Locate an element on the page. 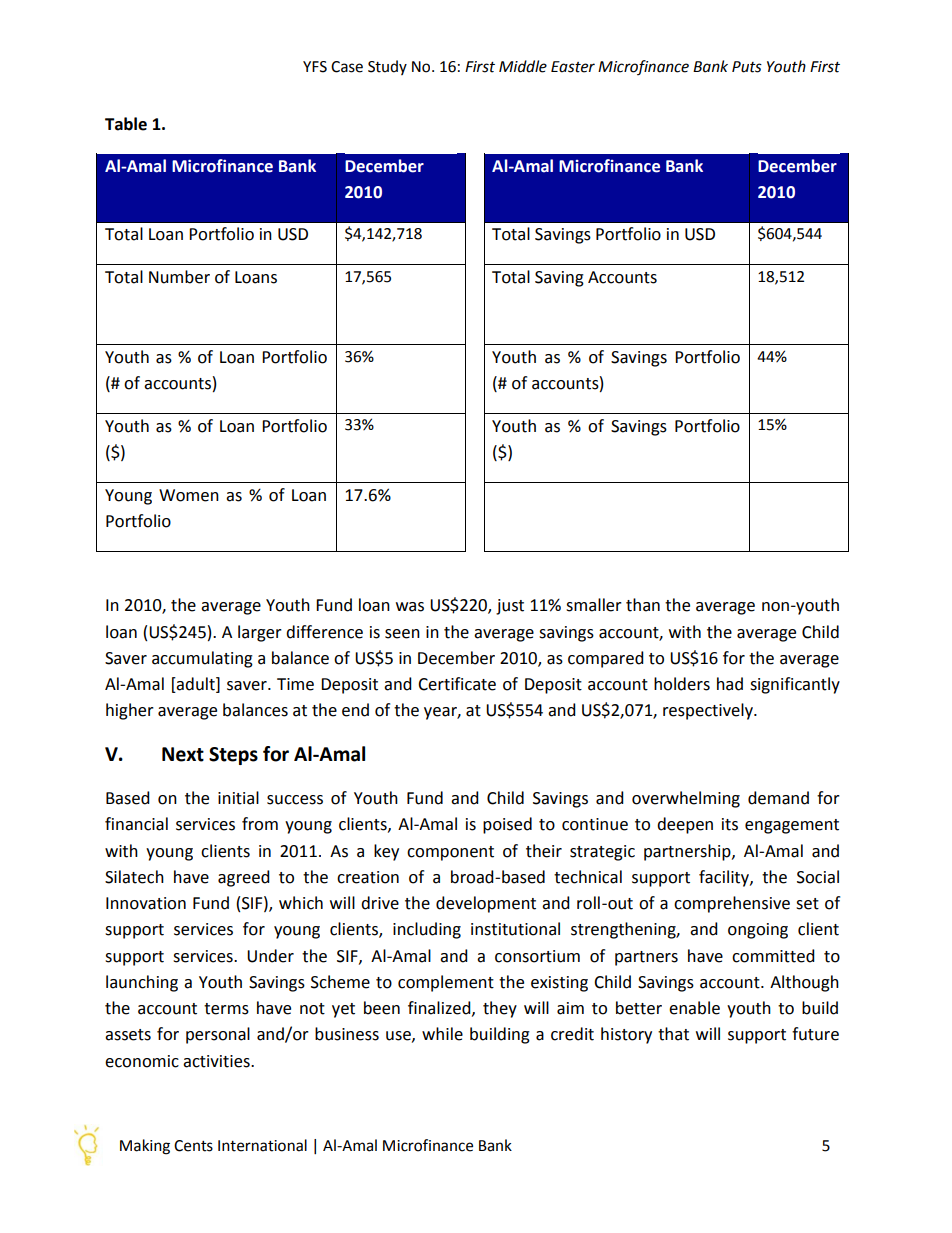  Puts is located at coordinates (747, 67).
